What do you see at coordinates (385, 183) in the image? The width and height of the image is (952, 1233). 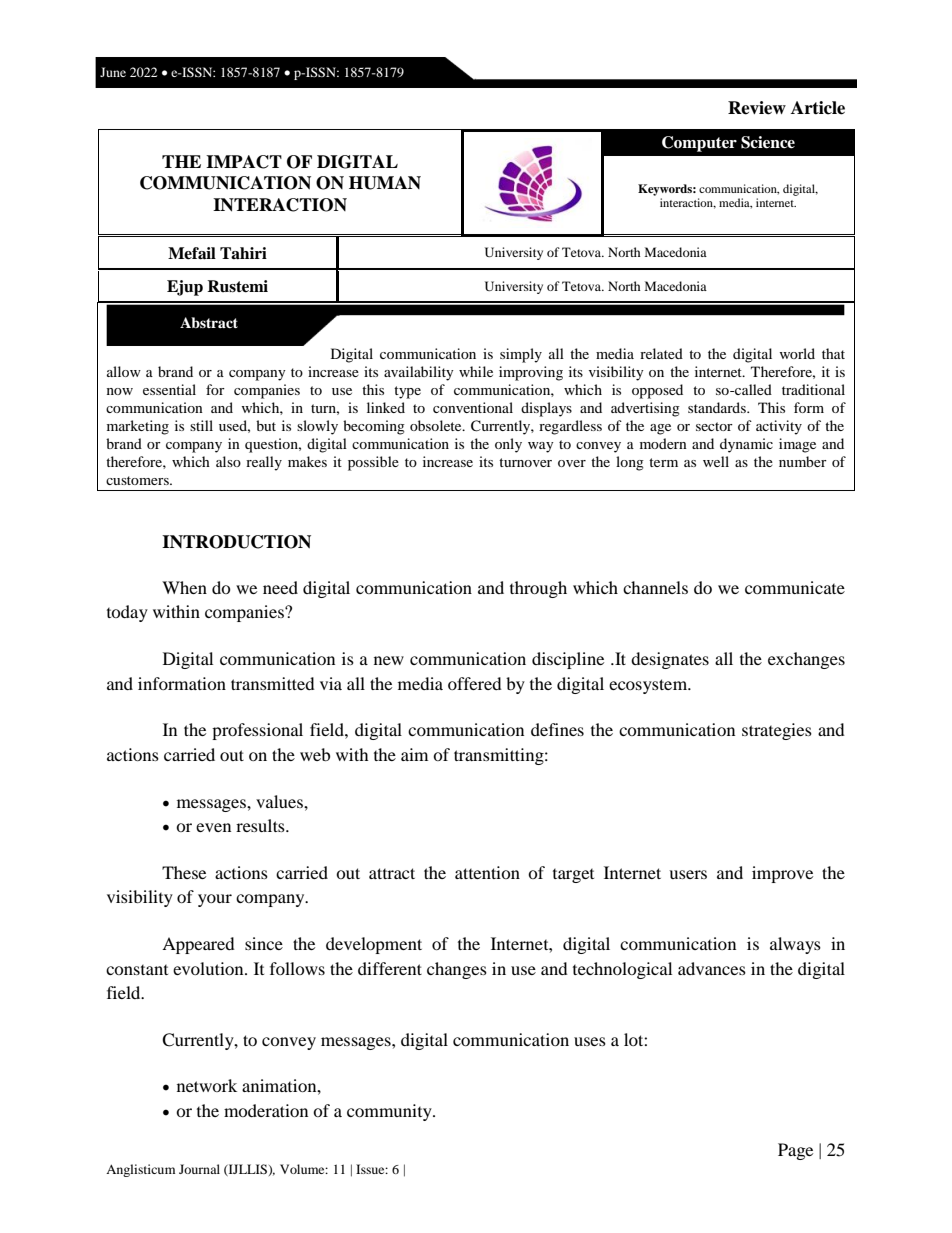 I see `HUMAN` at bounding box center [385, 183].
